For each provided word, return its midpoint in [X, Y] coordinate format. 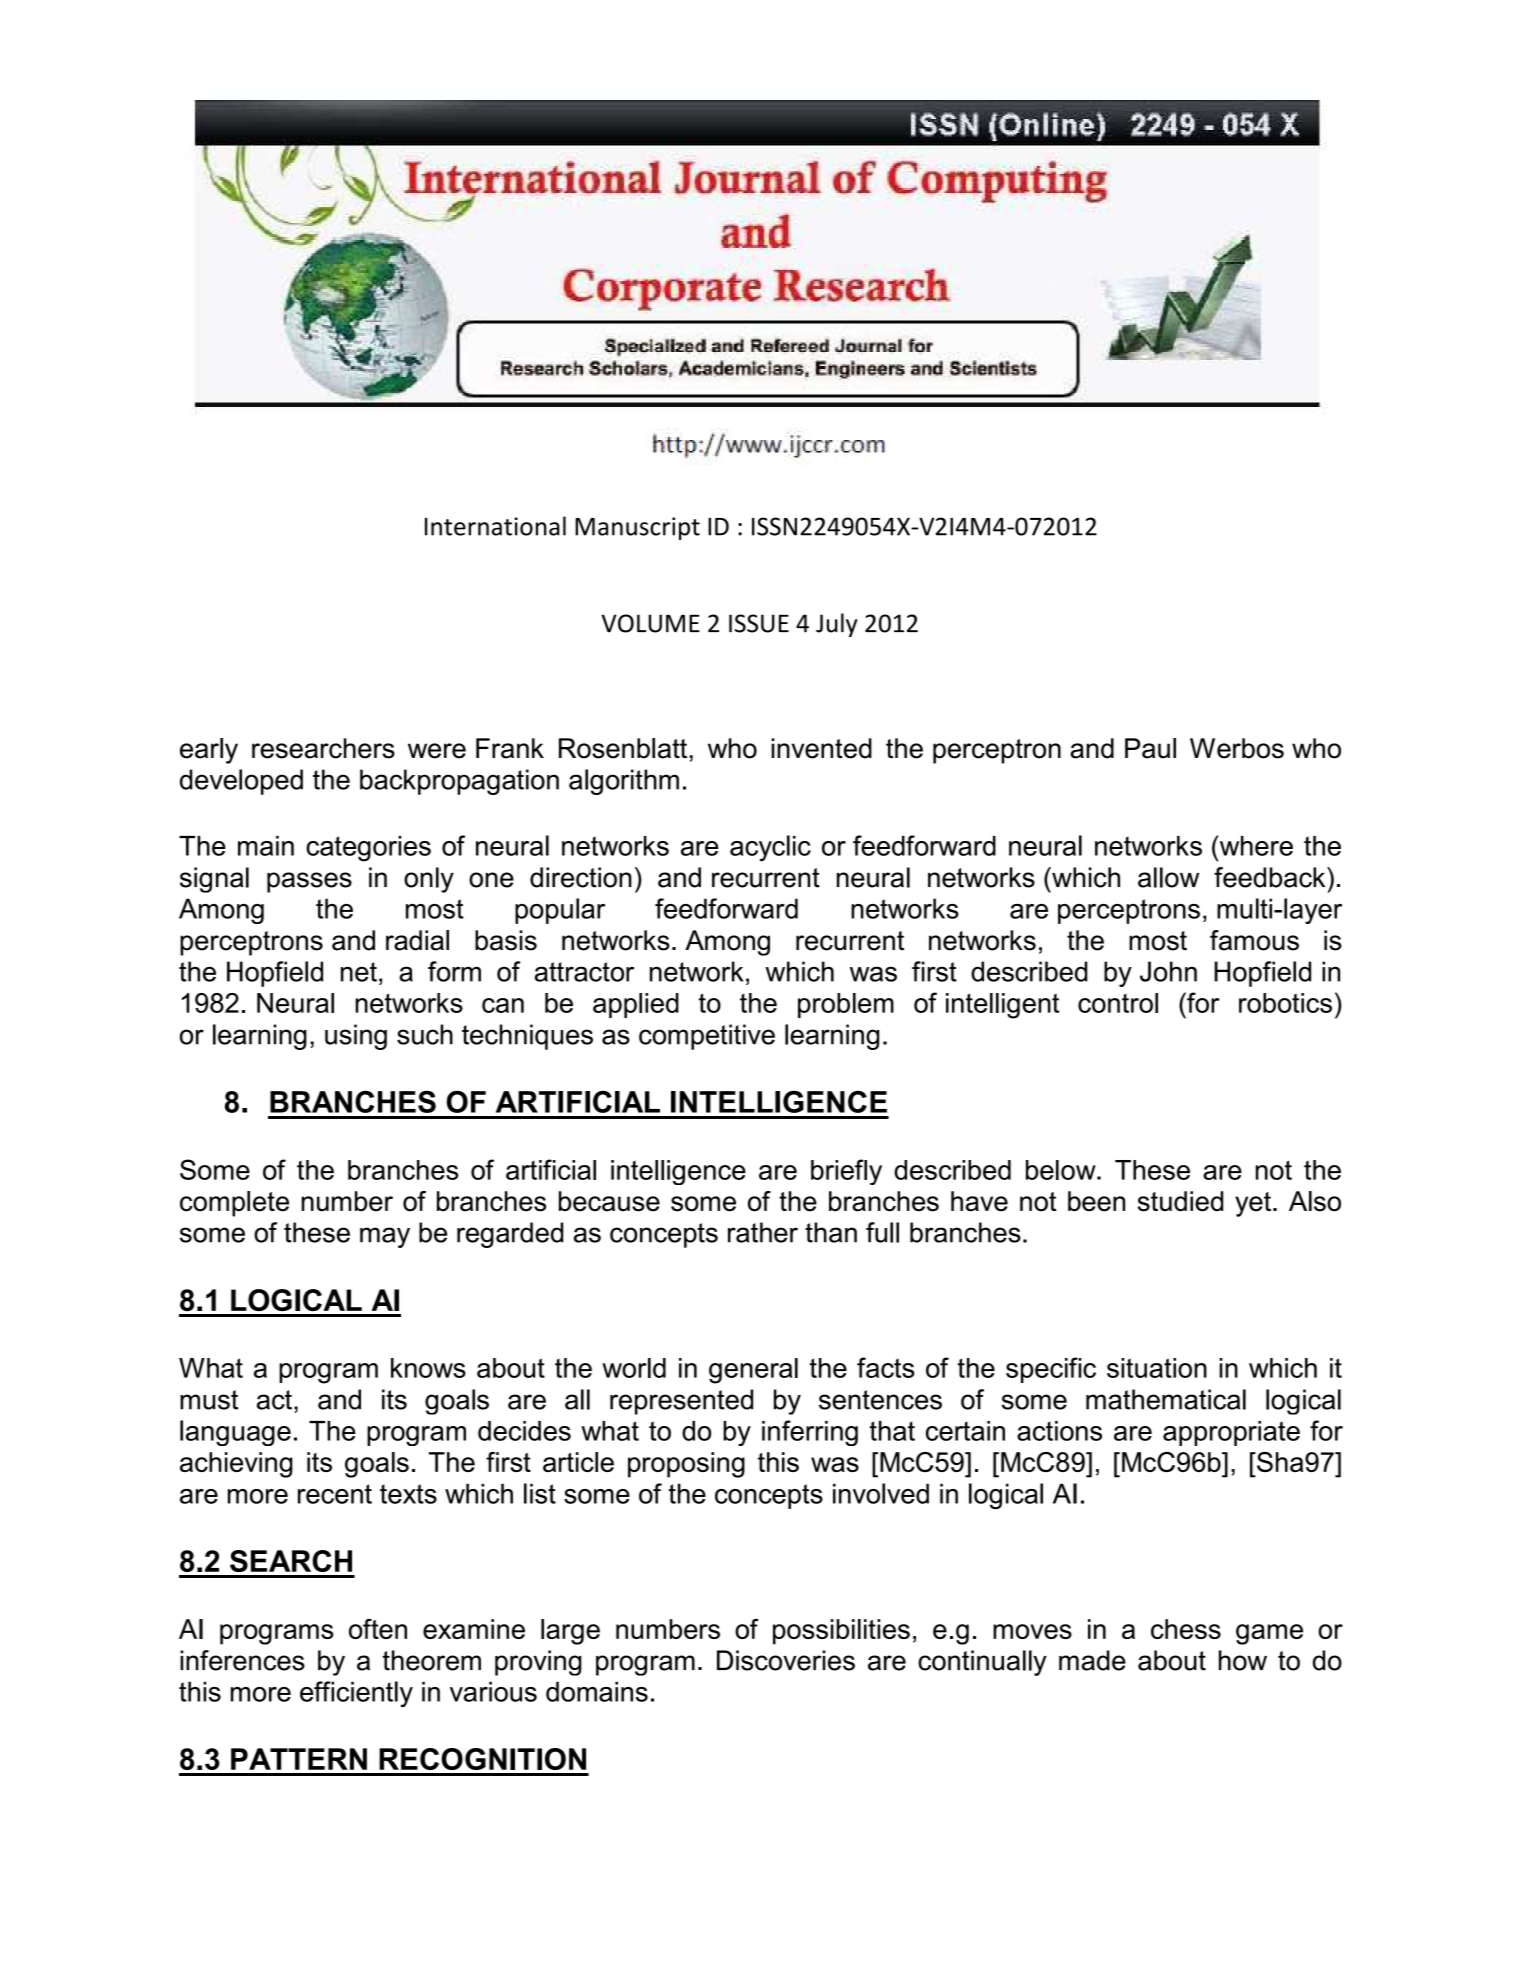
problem [846, 1005]
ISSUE [759, 623]
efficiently [356, 1694]
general [753, 1371]
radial [417, 940]
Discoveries [786, 1660]
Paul [1150, 748]
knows [428, 1368]
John [1168, 971]
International [495, 526]
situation [1157, 1368]
